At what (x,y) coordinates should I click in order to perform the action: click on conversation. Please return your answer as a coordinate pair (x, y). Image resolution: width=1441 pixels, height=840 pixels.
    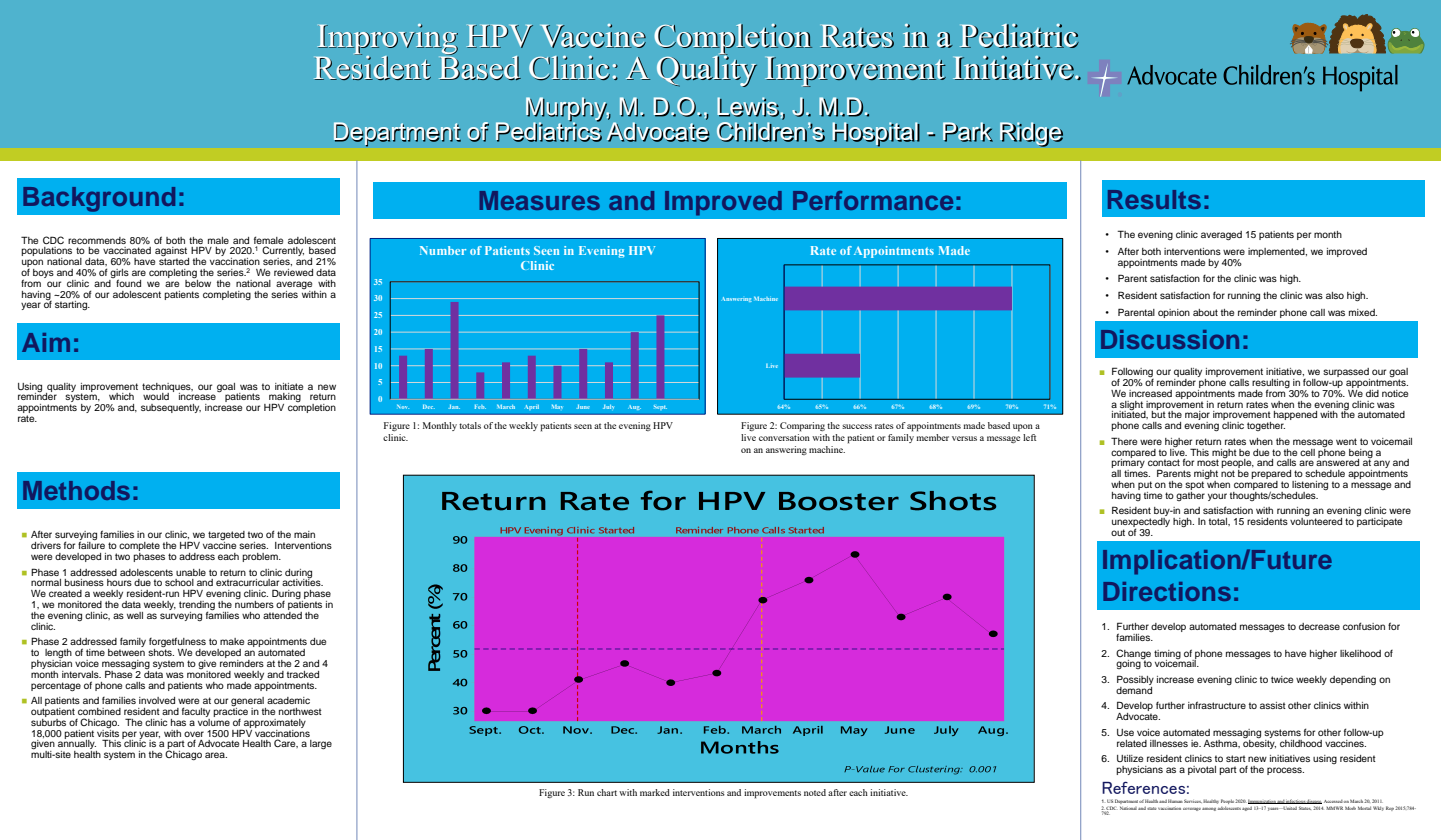
    Looking at the image, I should click on (784, 436).
